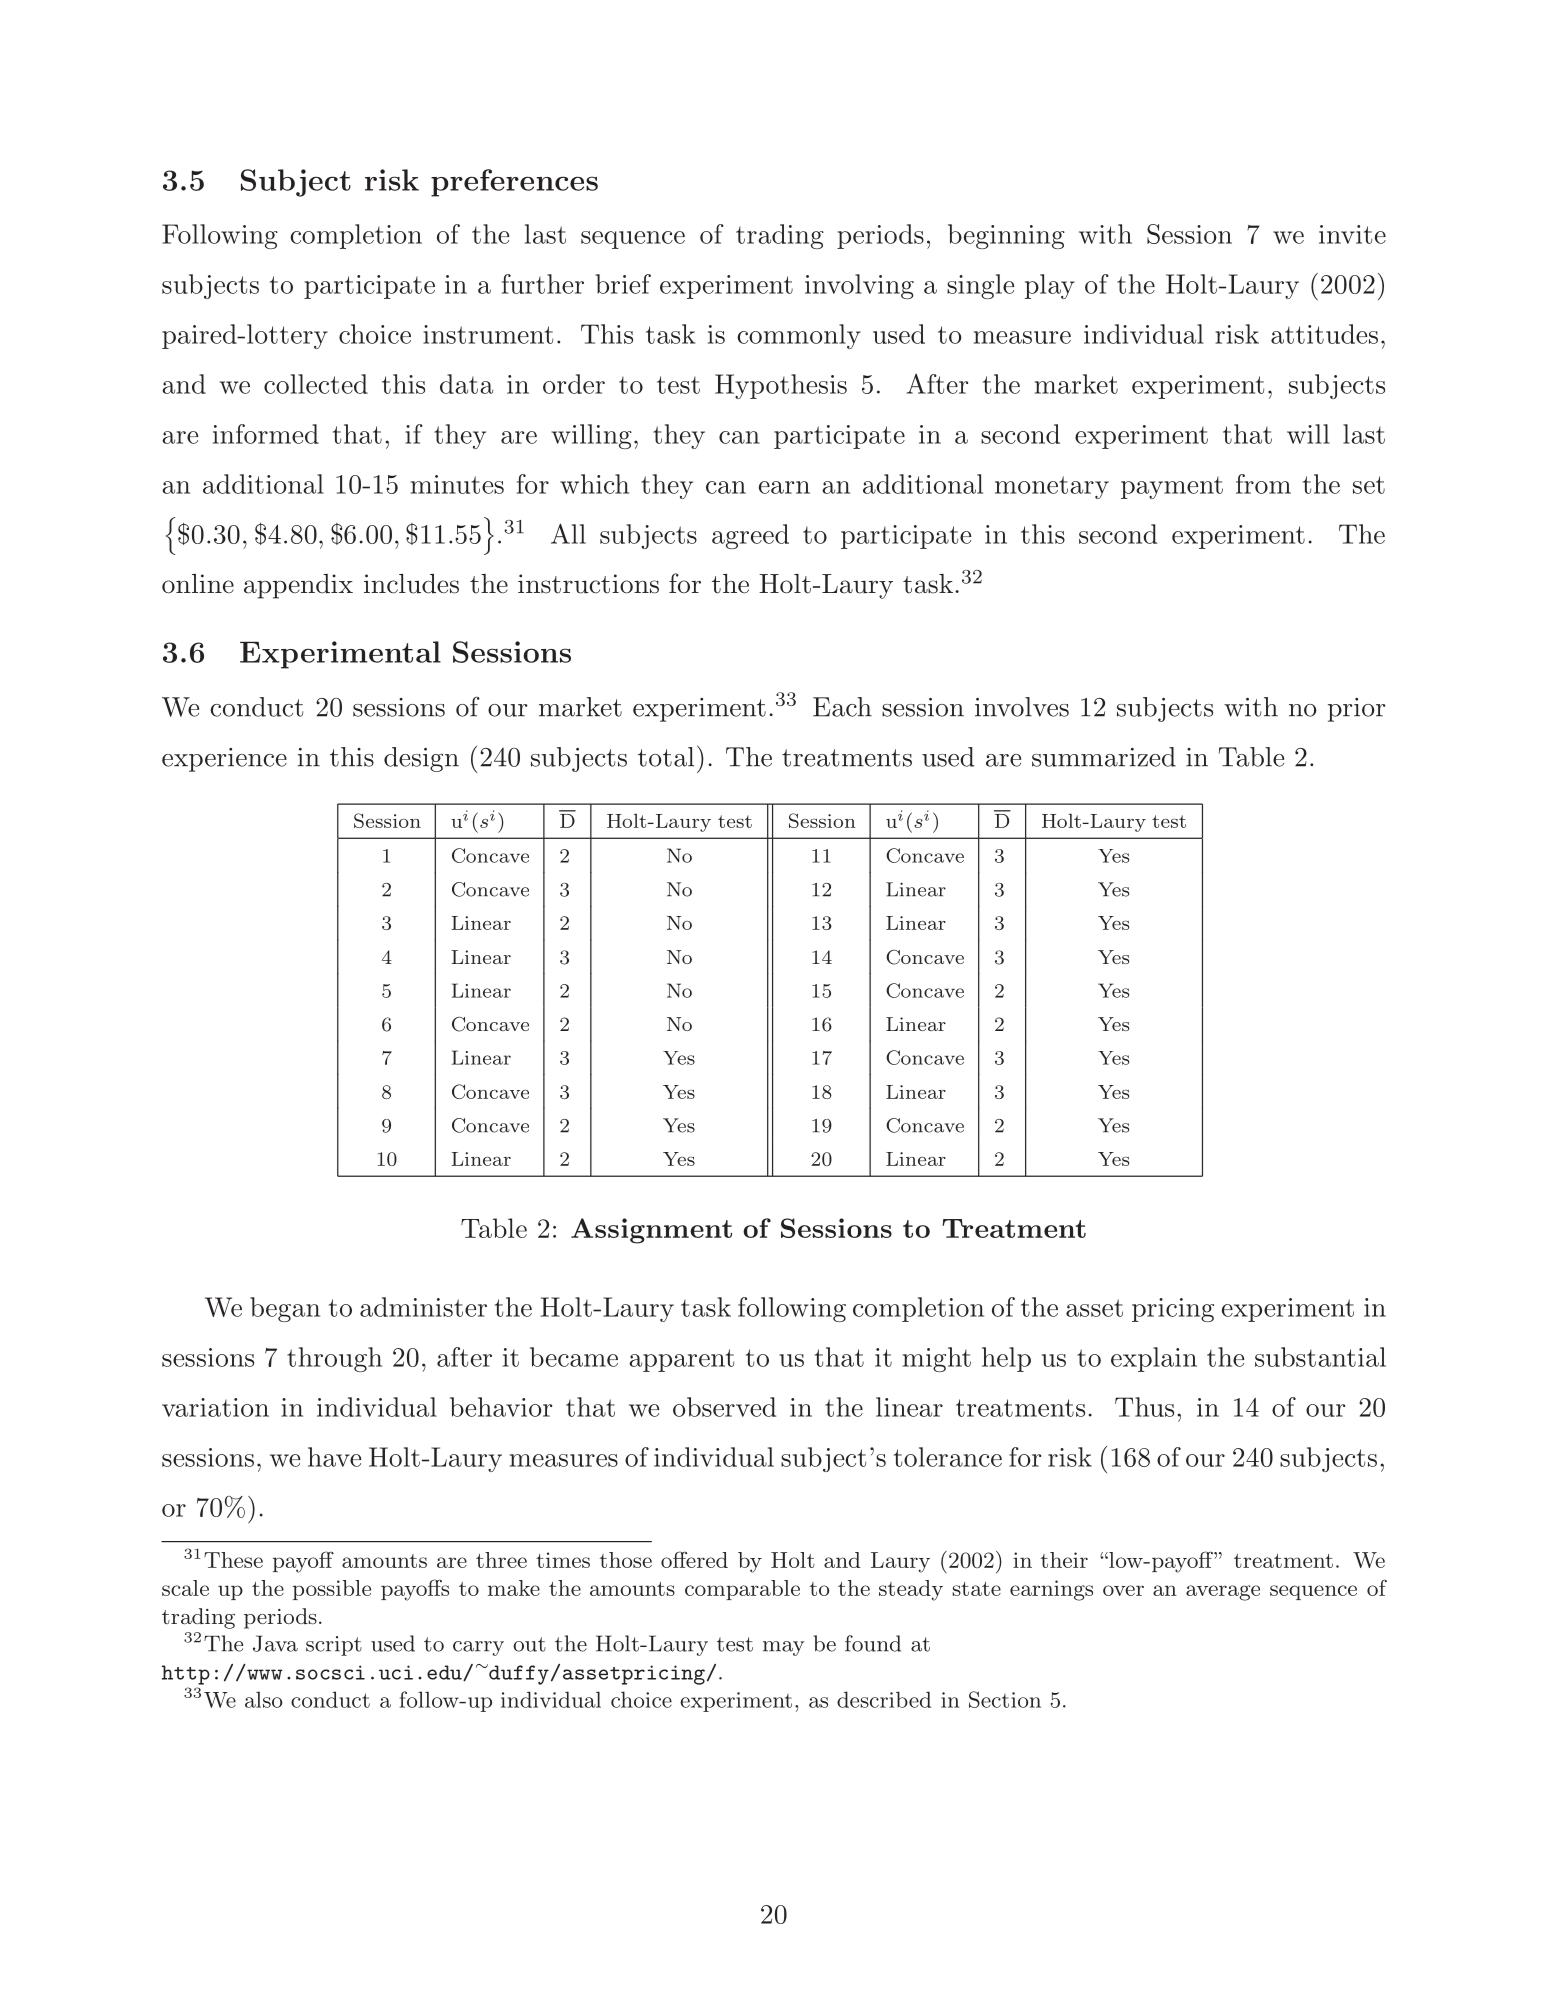  I want to click on summarized, so click(1104, 757).
